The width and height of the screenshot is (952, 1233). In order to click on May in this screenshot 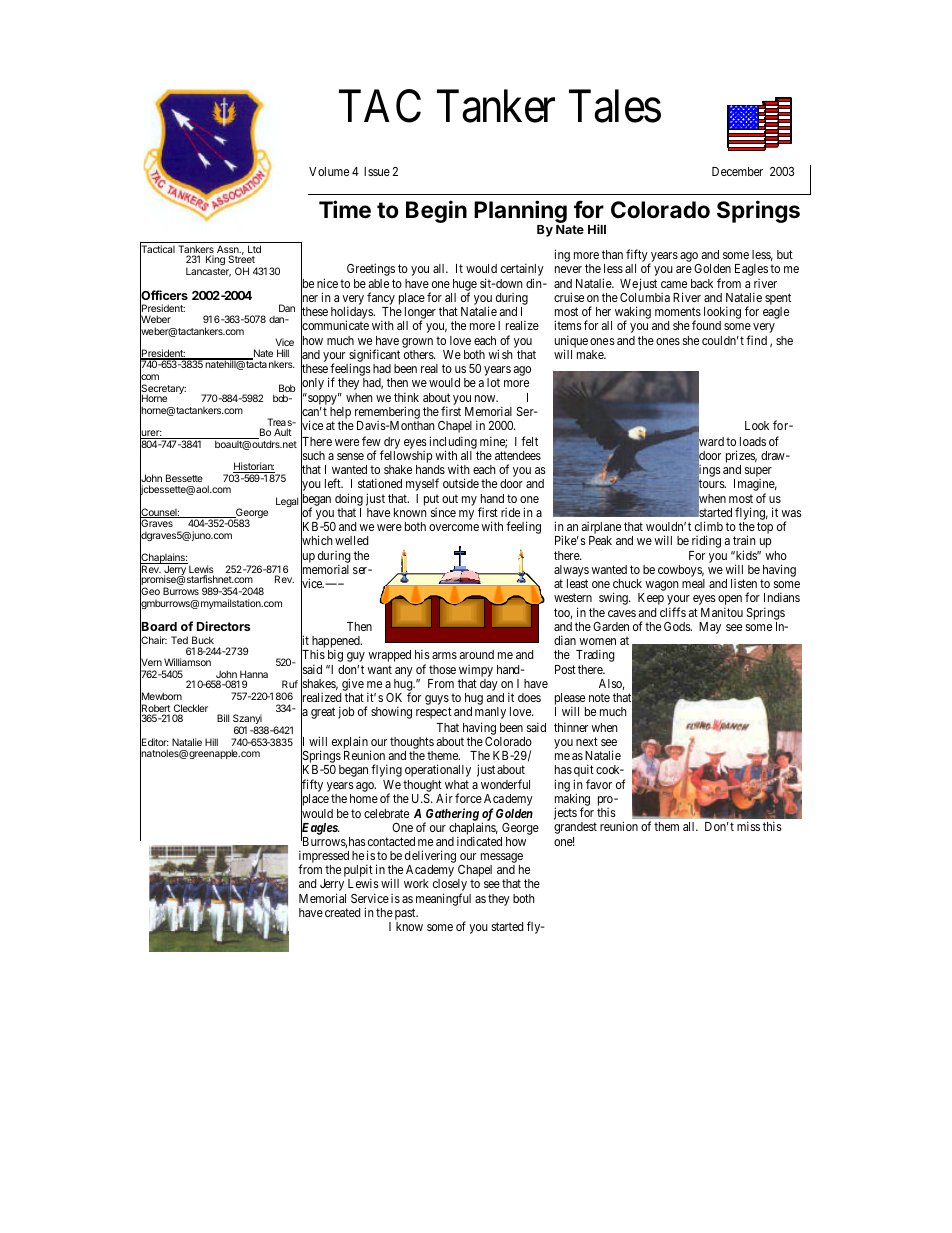, I will do `click(710, 628)`.
